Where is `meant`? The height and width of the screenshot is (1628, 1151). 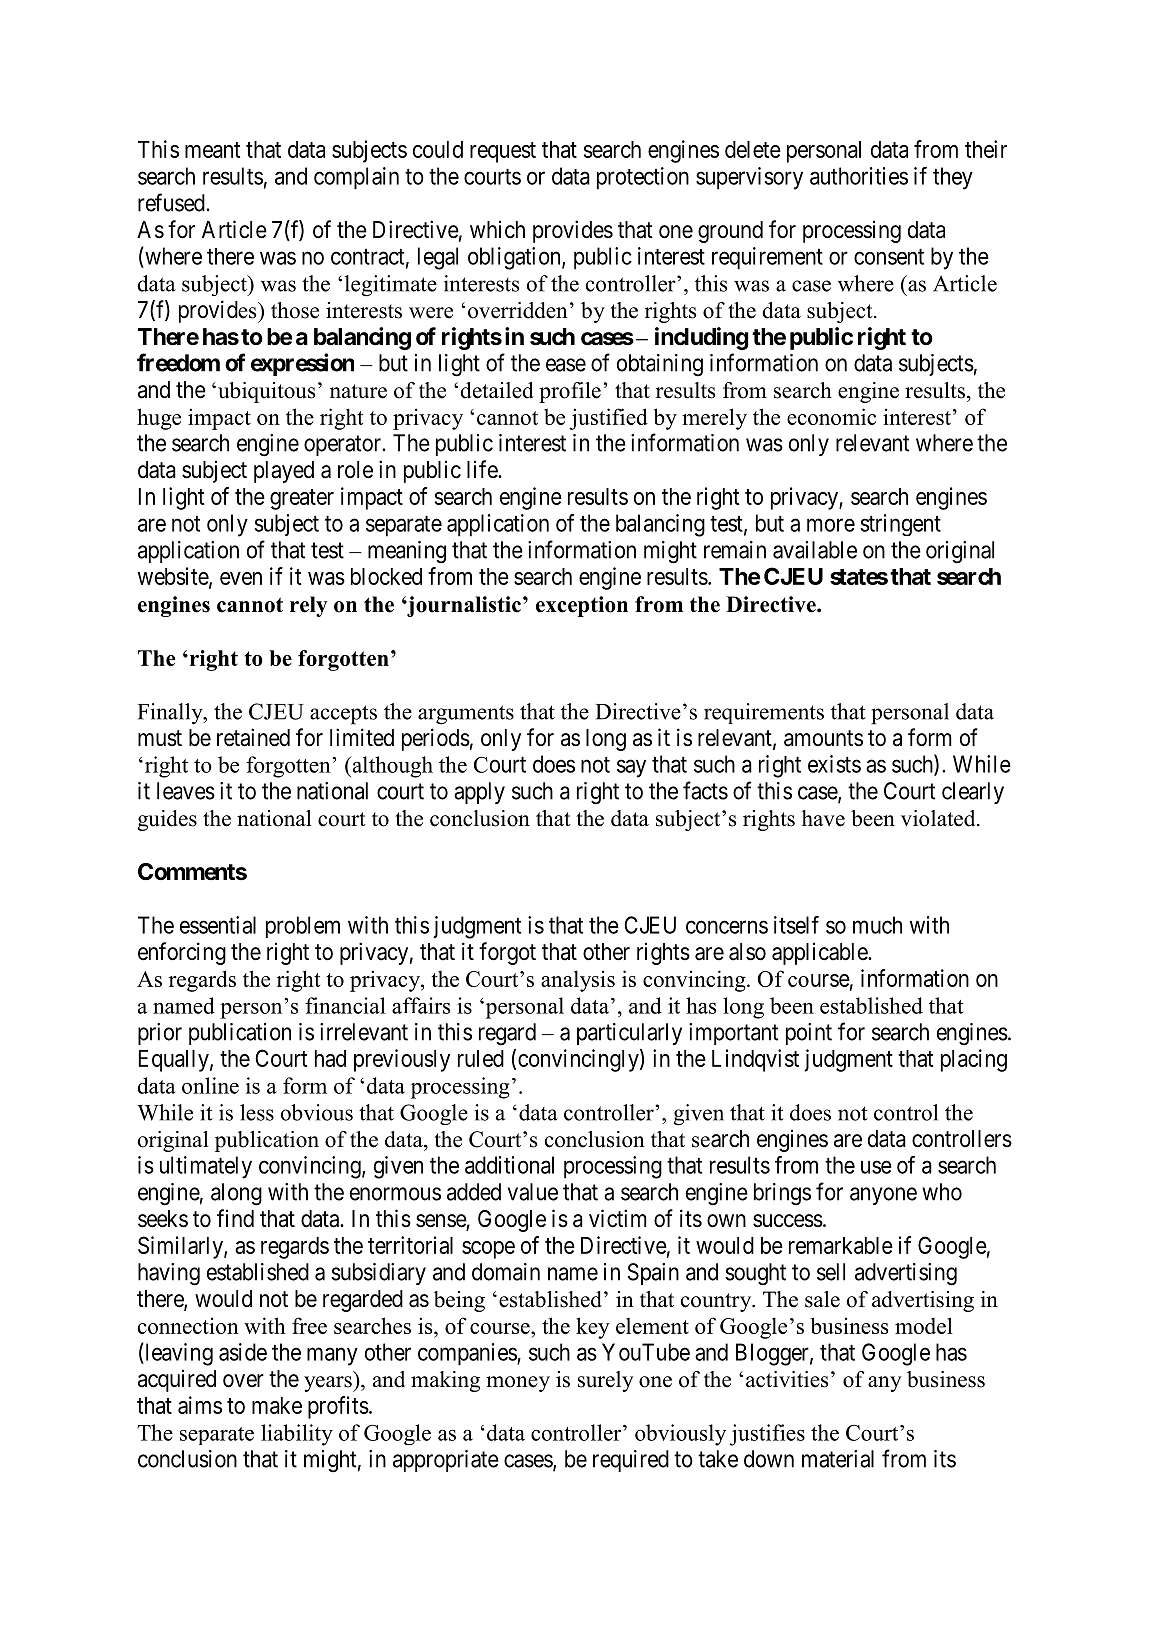
meant is located at coordinates (212, 150).
